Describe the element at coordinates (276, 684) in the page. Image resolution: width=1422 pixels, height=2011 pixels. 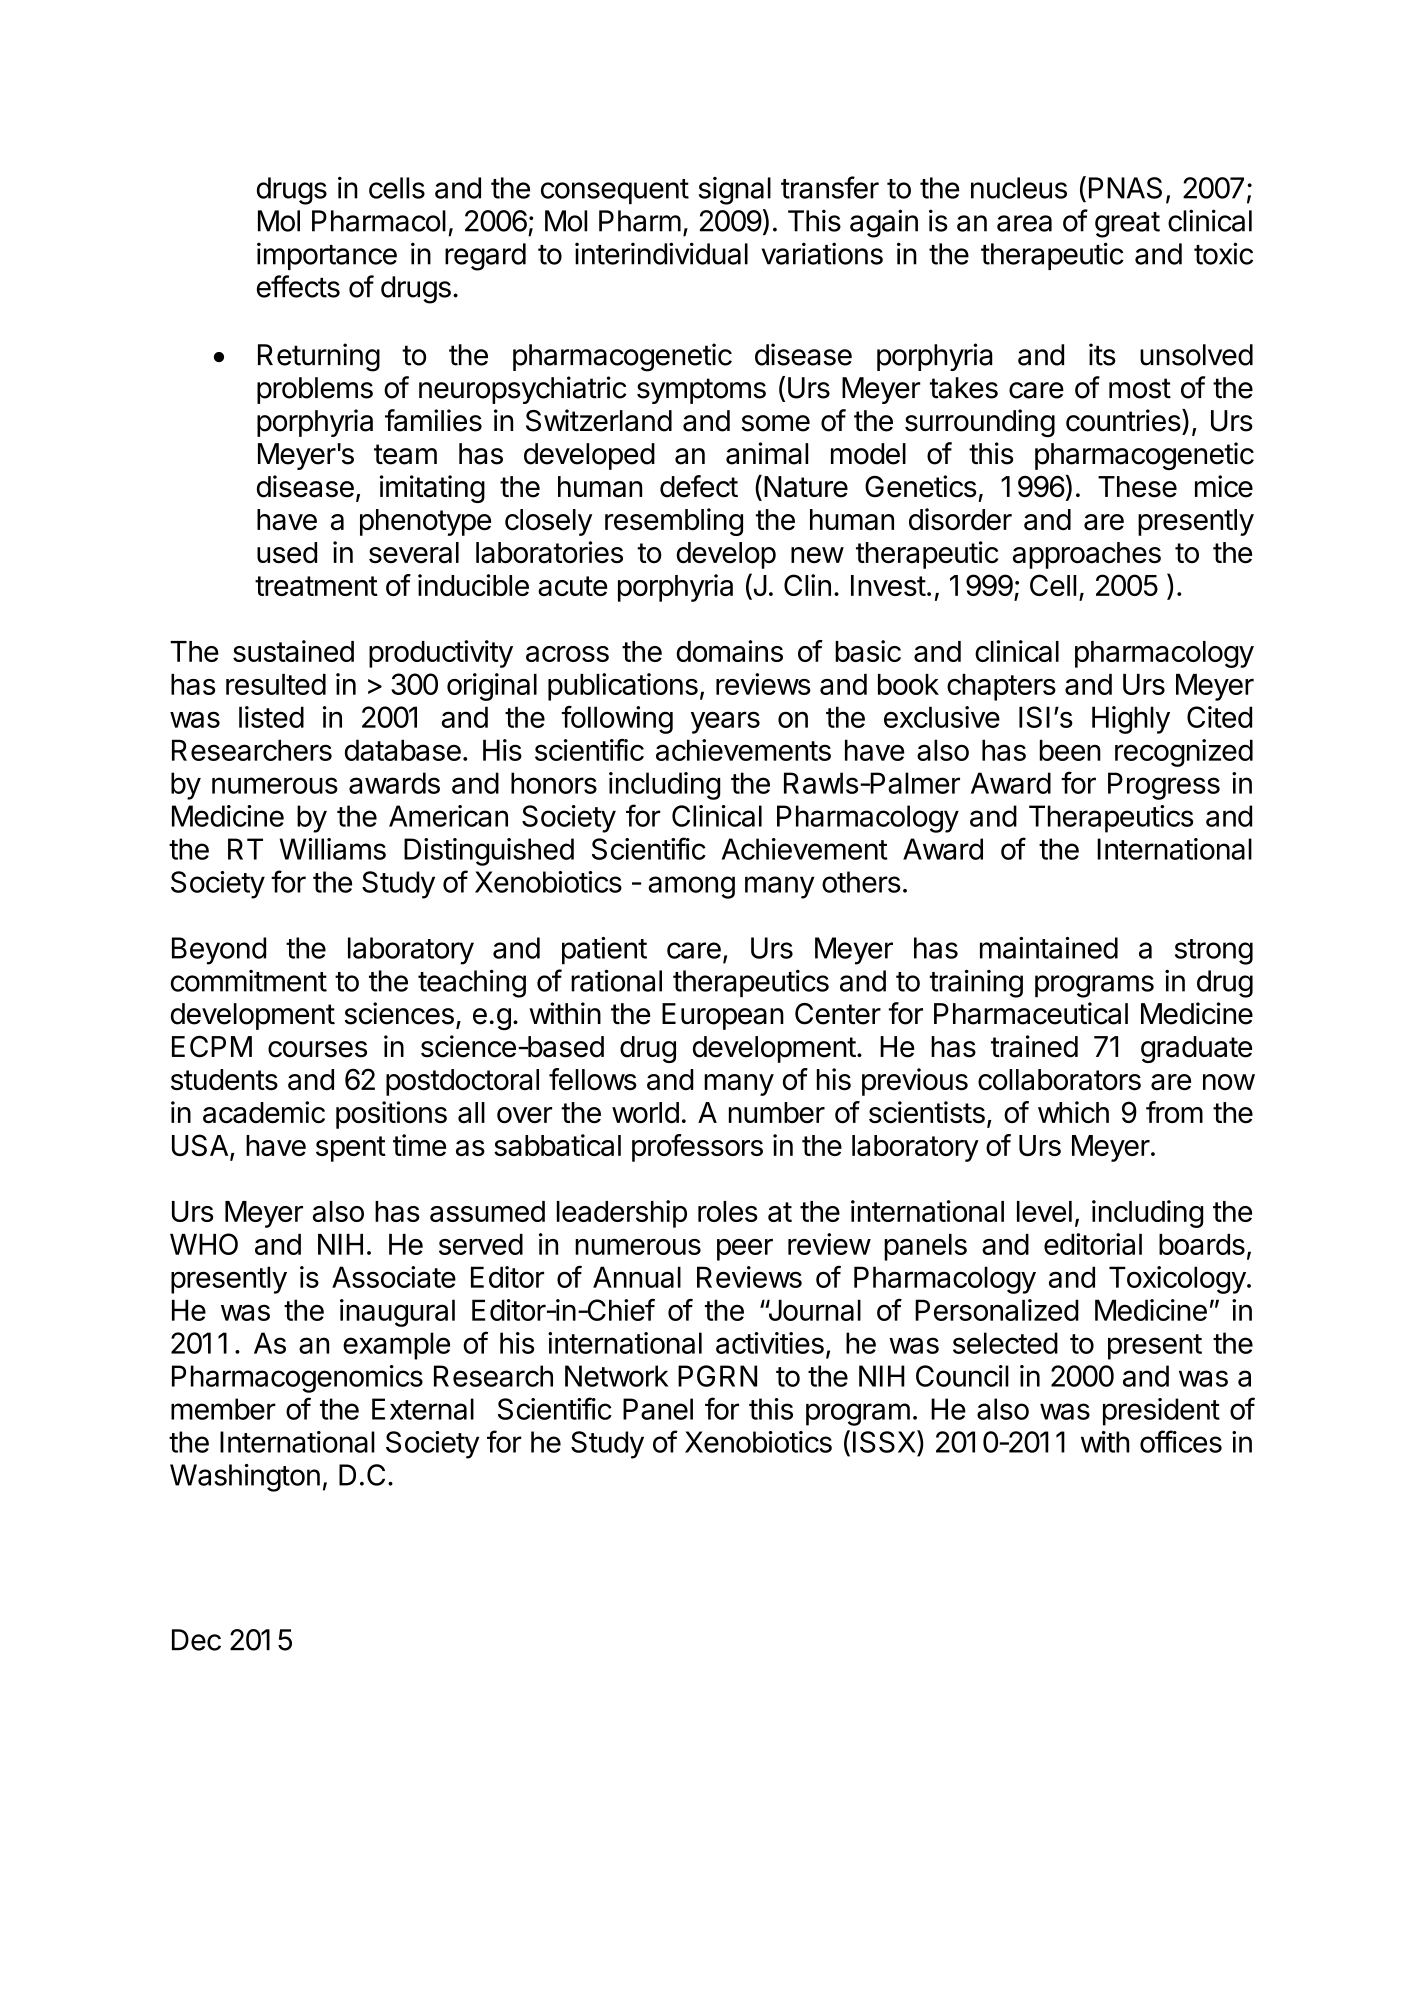
I see `resulted` at that location.
